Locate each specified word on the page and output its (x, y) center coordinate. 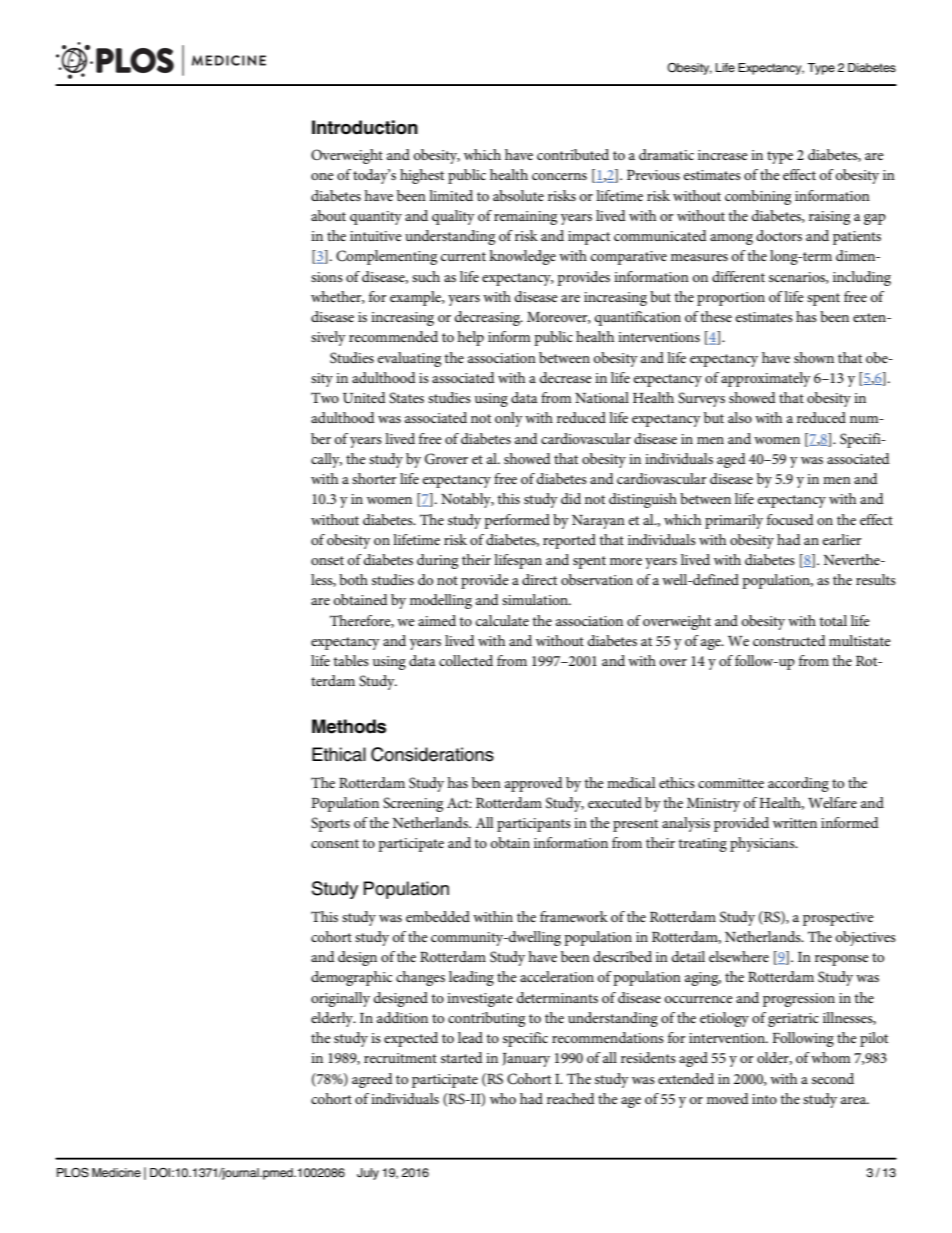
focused (790, 519)
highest (422, 176)
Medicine (116, 1172)
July (368, 1174)
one (322, 176)
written (795, 823)
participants (534, 825)
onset (327, 560)
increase (723, 155)
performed (517, 521)
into (764, 1099)
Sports (330, 824)
